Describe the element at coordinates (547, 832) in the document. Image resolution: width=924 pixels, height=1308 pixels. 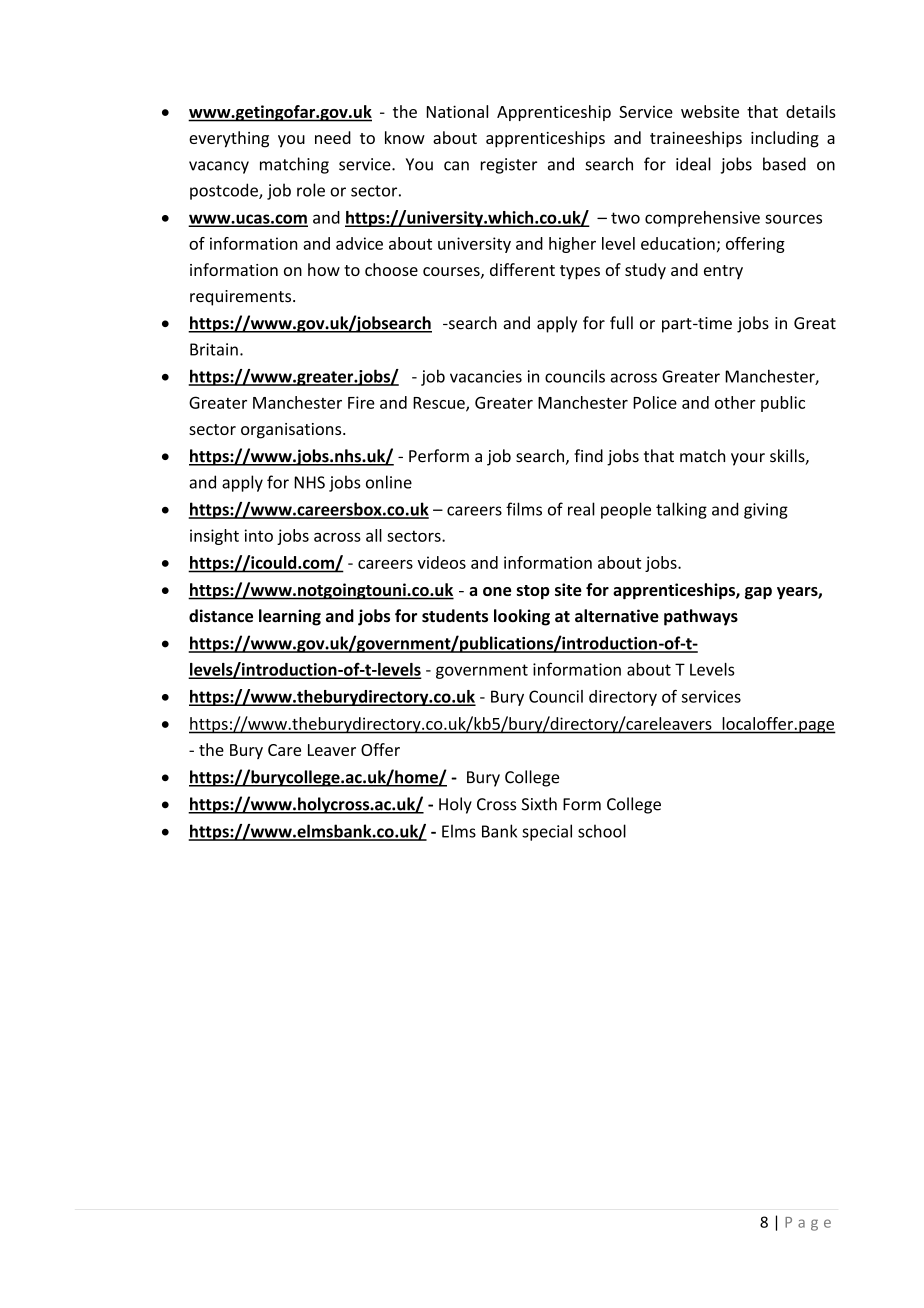
I see `special` at that location.
